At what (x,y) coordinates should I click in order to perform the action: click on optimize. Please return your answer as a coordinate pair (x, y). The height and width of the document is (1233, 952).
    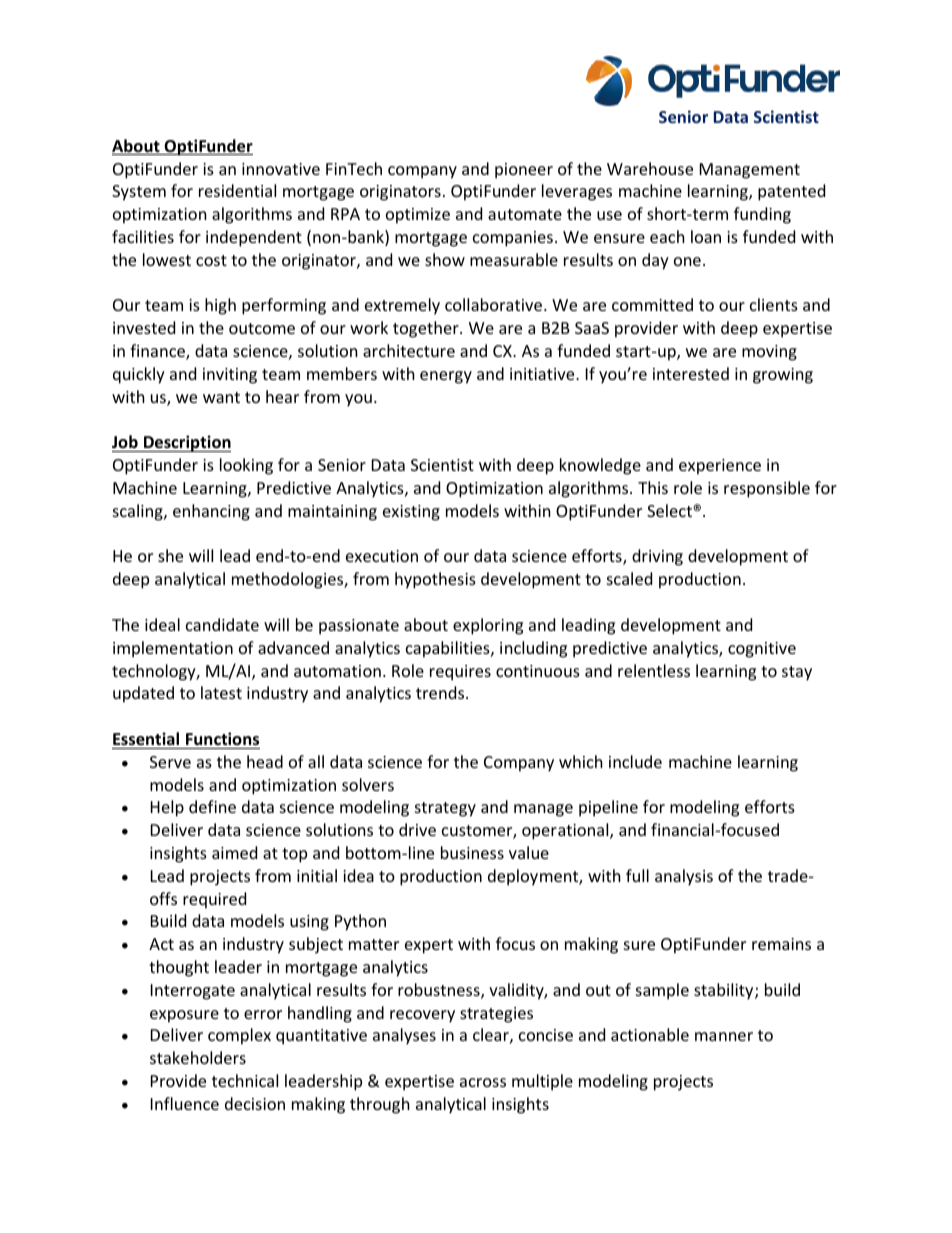
    Looking at the image, I should click on (418, 216).
